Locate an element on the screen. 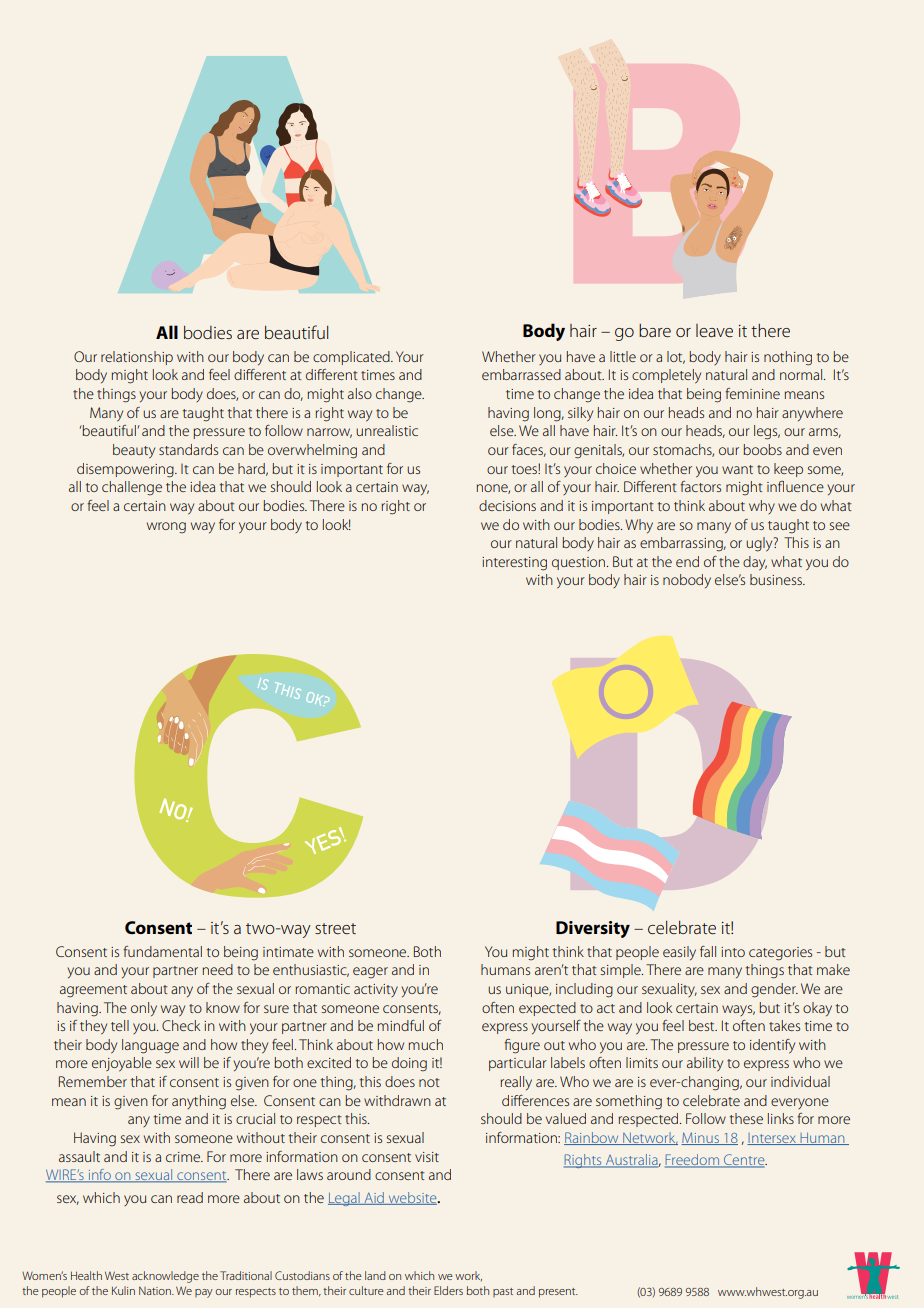  embarrassed is located at coordinates (521, 374).
